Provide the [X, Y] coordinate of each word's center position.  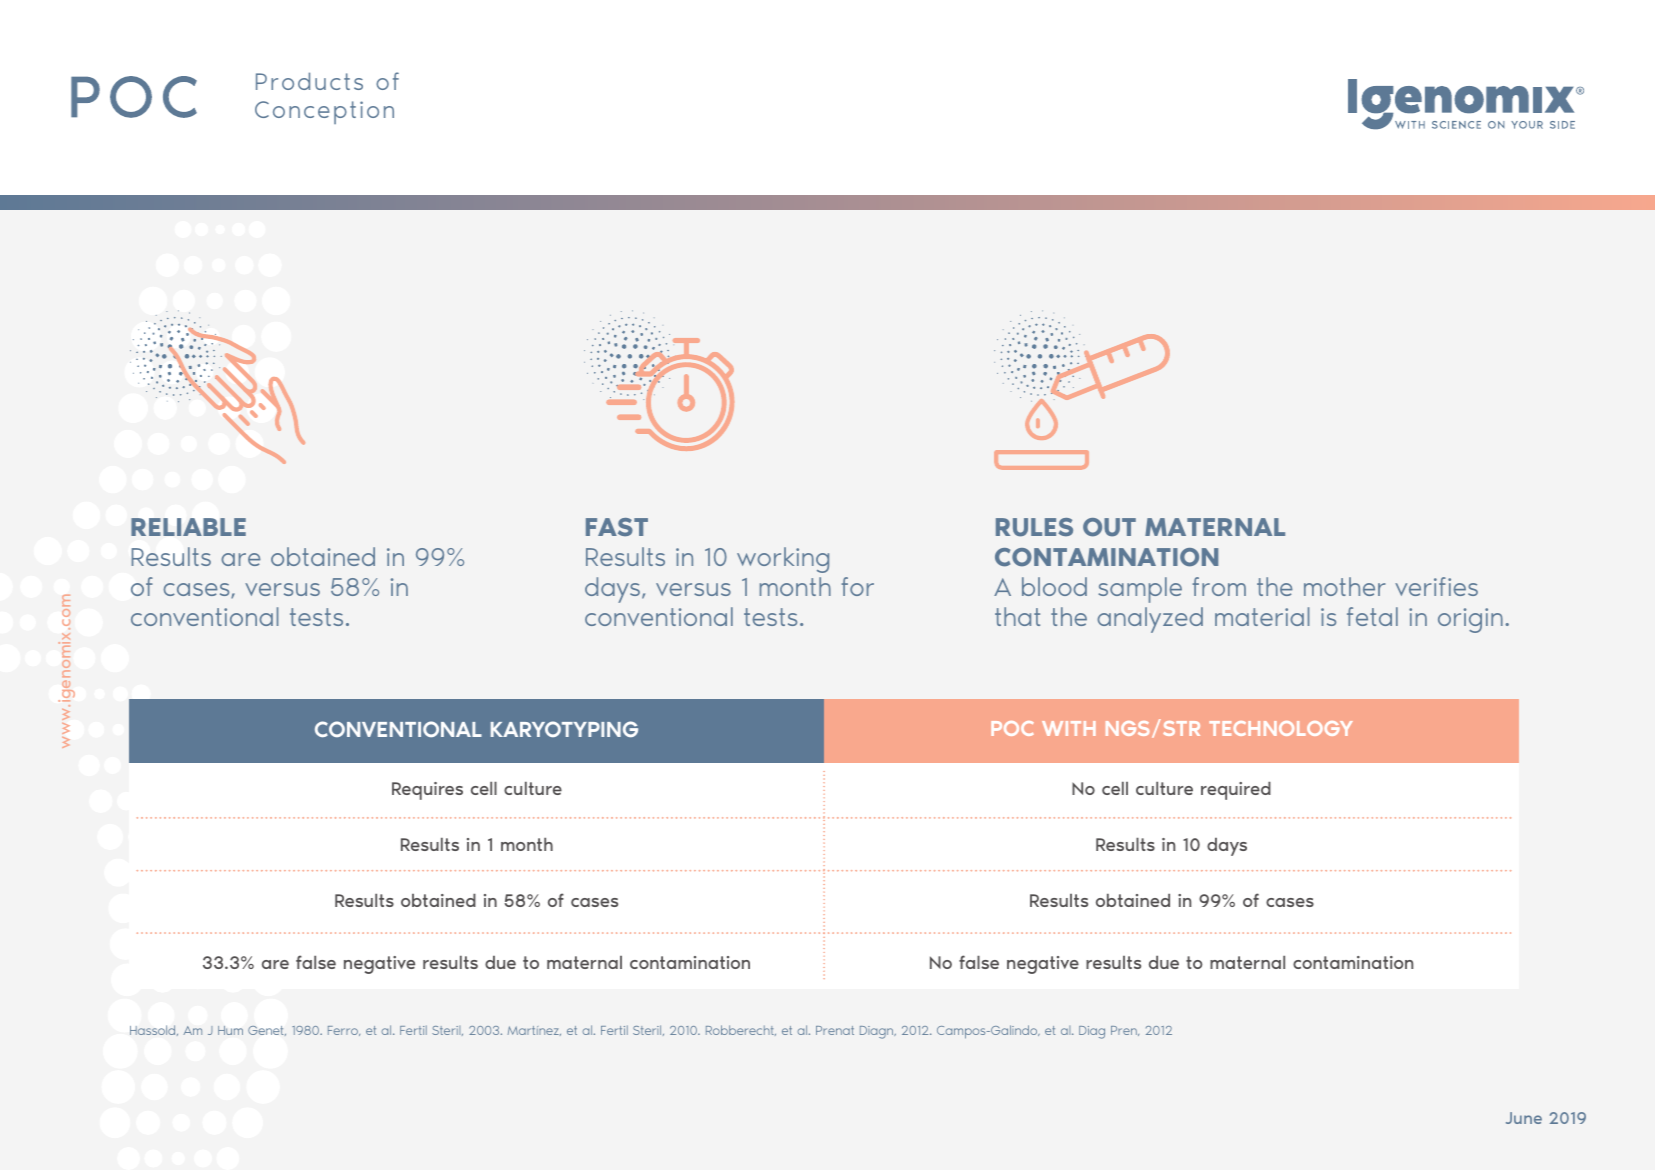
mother [1345, 586]
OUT [1109, 527]
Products [309, 81]
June [1524, 1118]
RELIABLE [188, 527]
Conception [324, 112]
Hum [230, 1030]
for [857, 586]
